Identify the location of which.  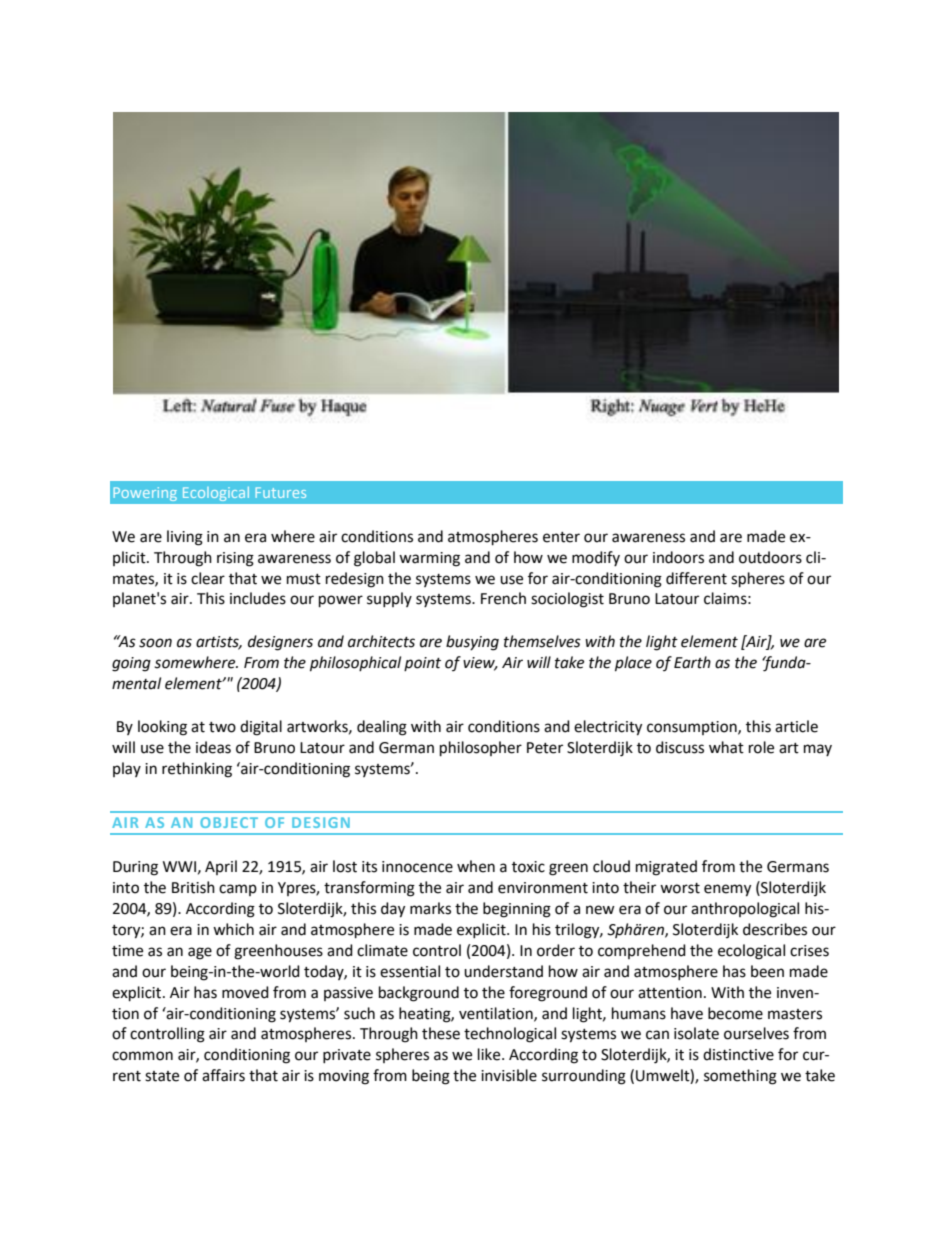
(233, 929).
